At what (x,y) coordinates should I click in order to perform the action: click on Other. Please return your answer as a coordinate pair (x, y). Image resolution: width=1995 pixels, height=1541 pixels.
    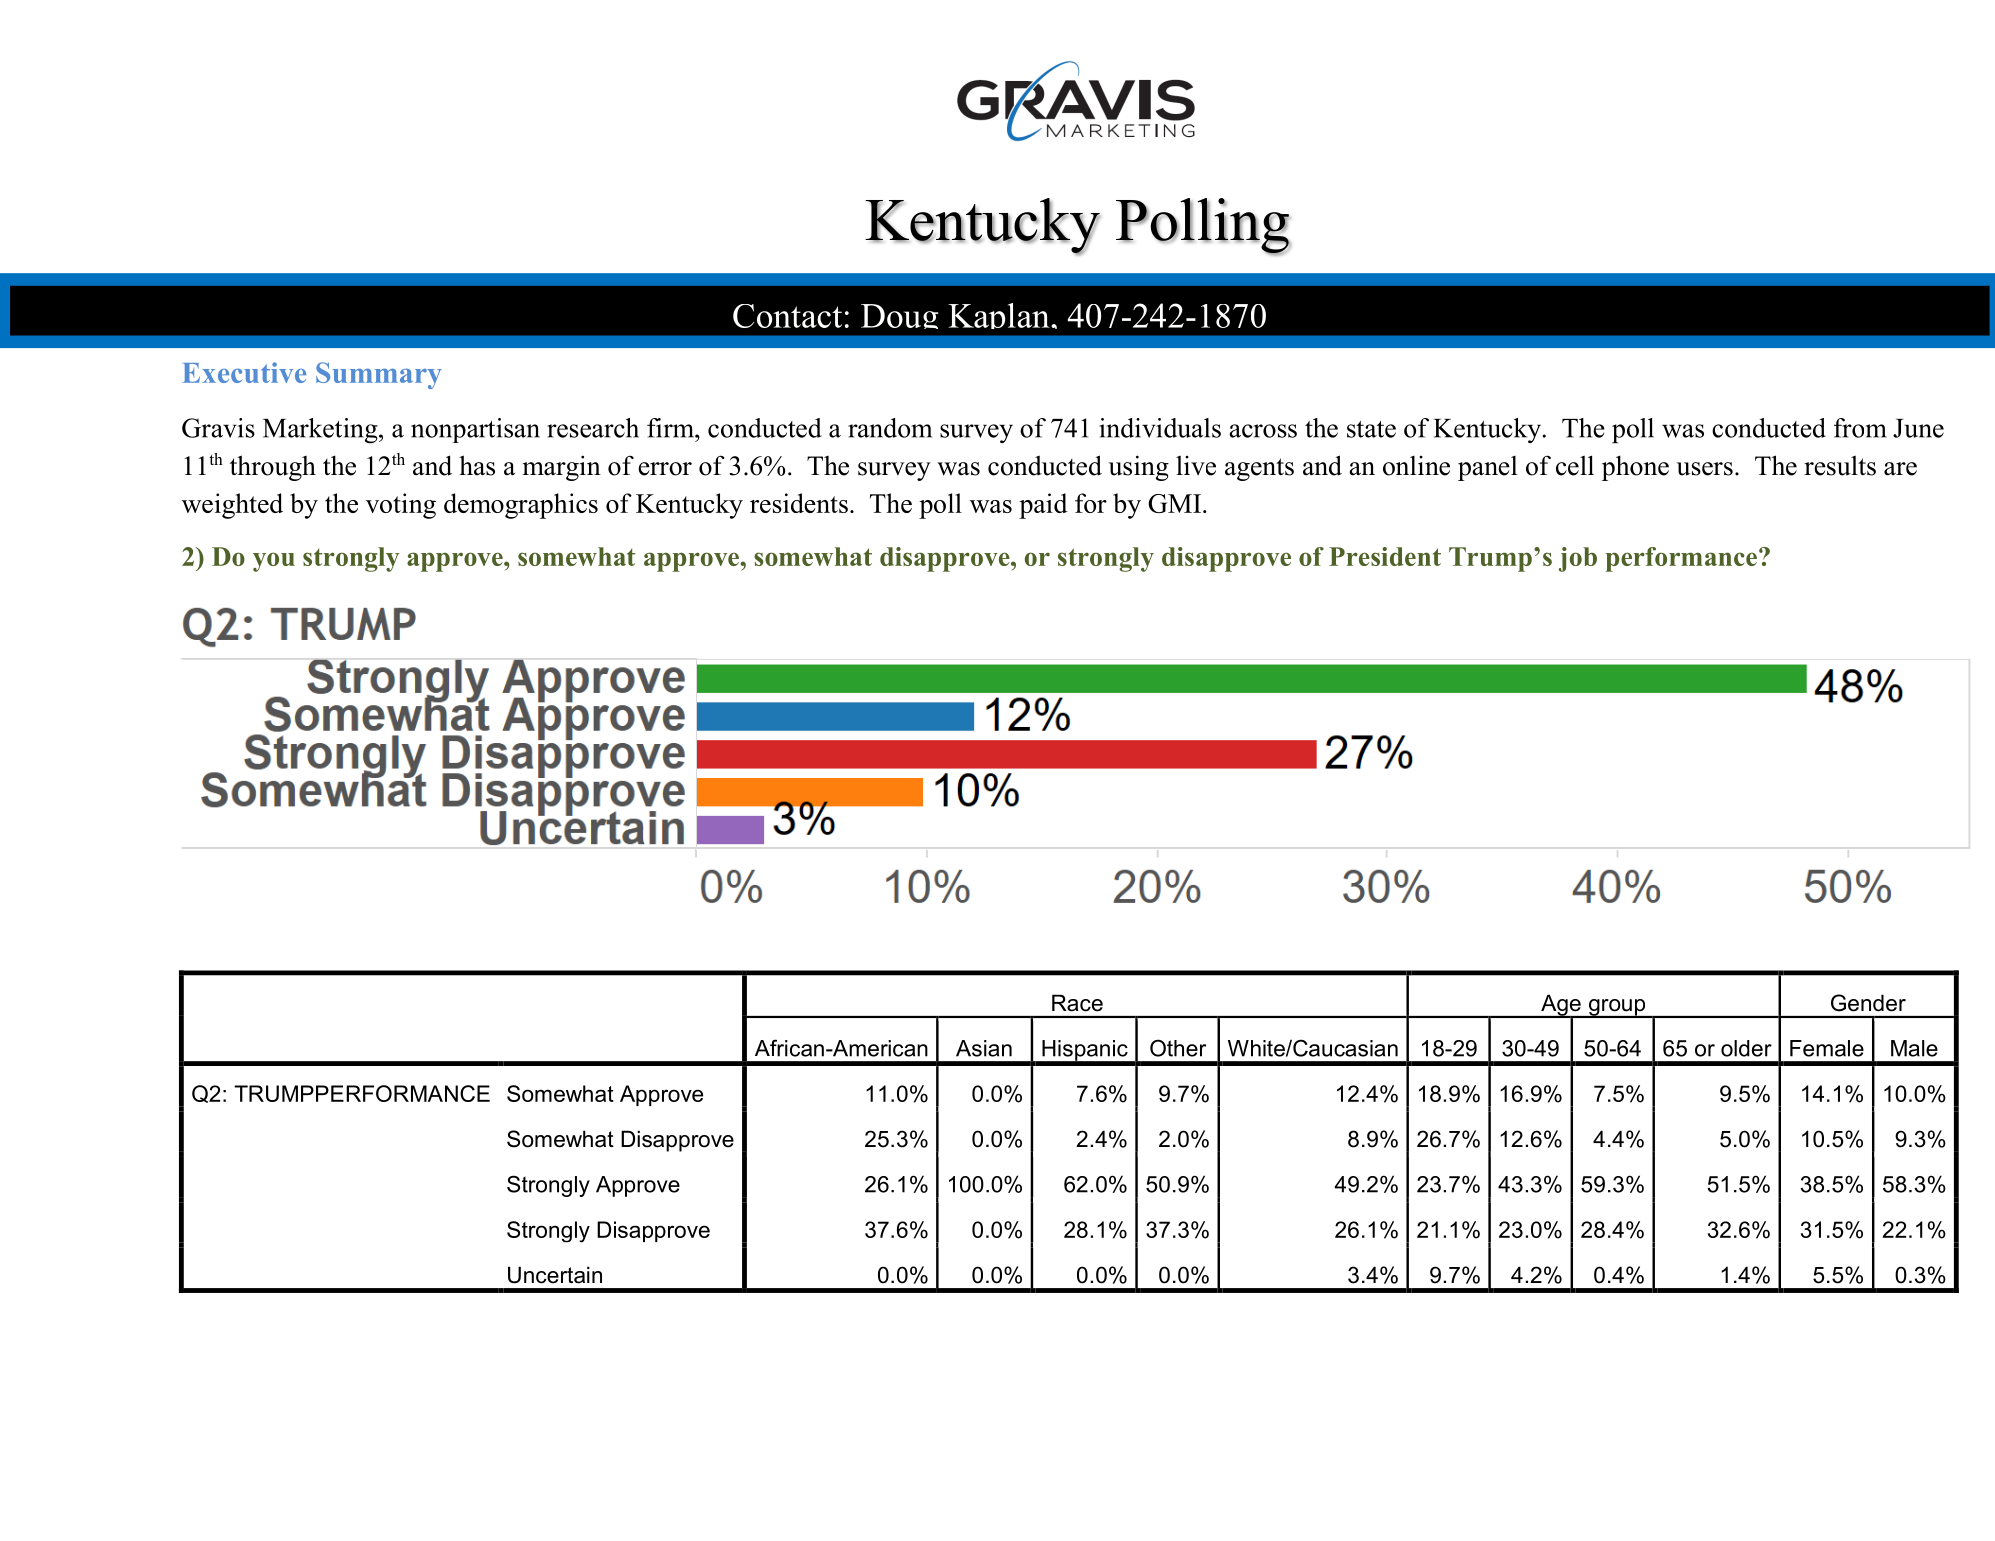
    Looking at the image, I should click on (1178, 1048).
